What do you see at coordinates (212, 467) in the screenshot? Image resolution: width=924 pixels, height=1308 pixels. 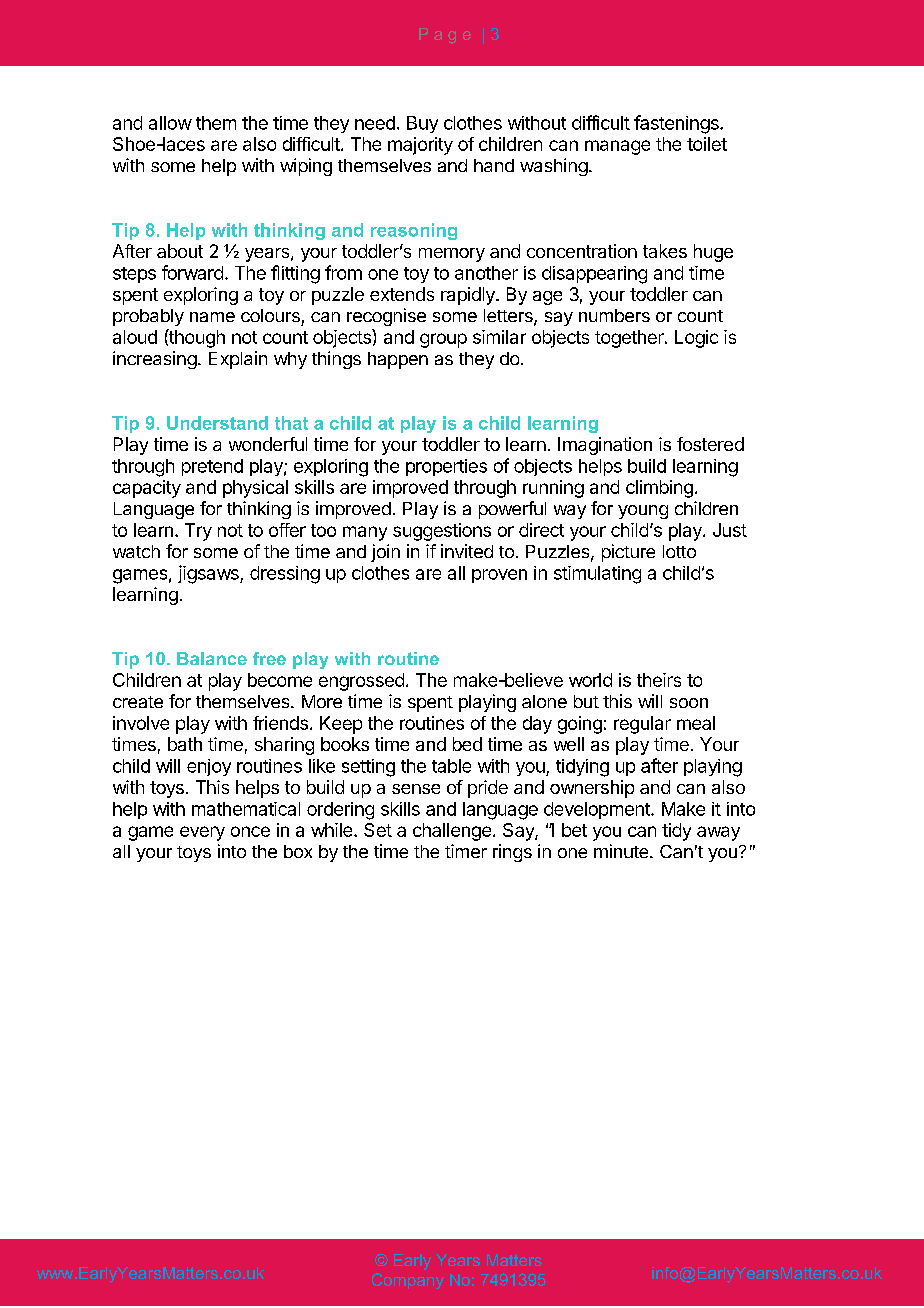 I see `pretend` at bounding box center [212, 467].
